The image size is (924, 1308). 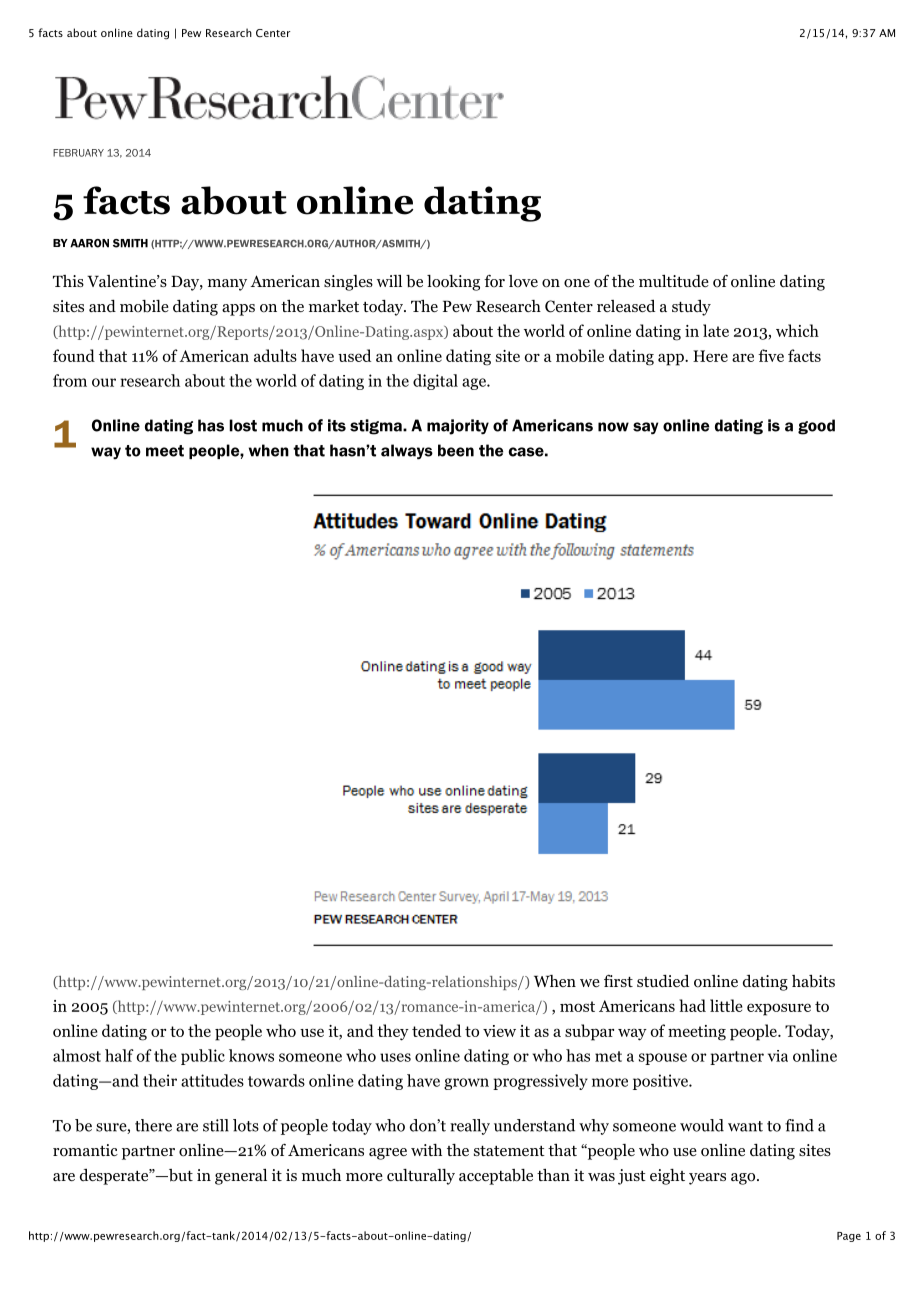 I want to click on looking, so click(x=453, y=283).
